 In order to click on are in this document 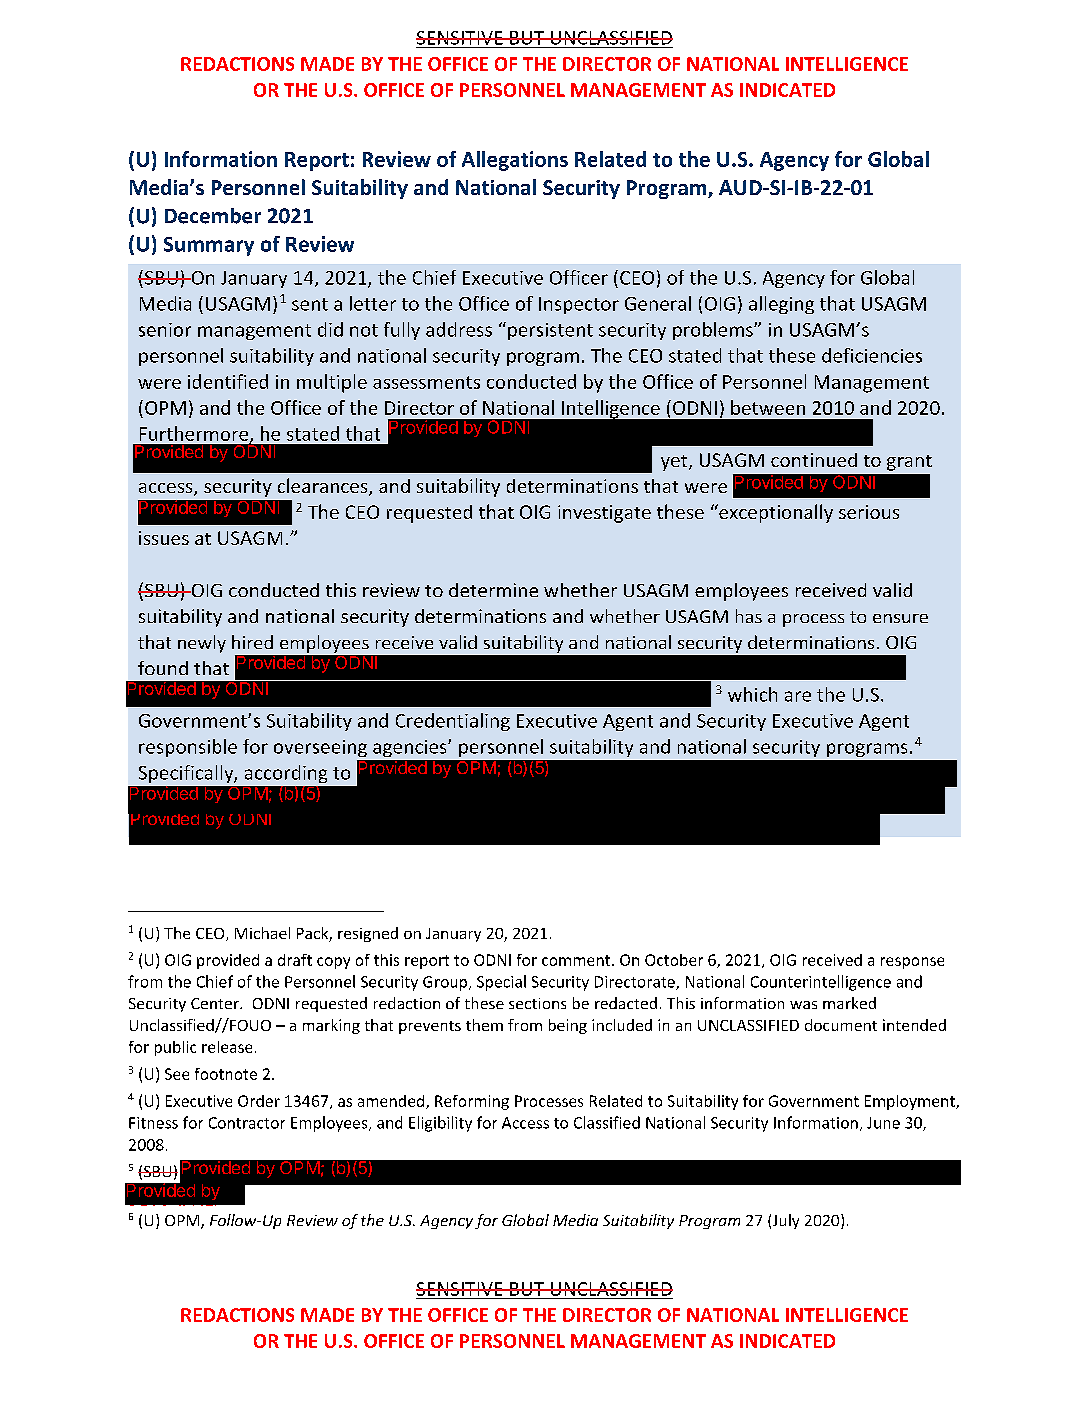, I will do `click(798, 696)`.
